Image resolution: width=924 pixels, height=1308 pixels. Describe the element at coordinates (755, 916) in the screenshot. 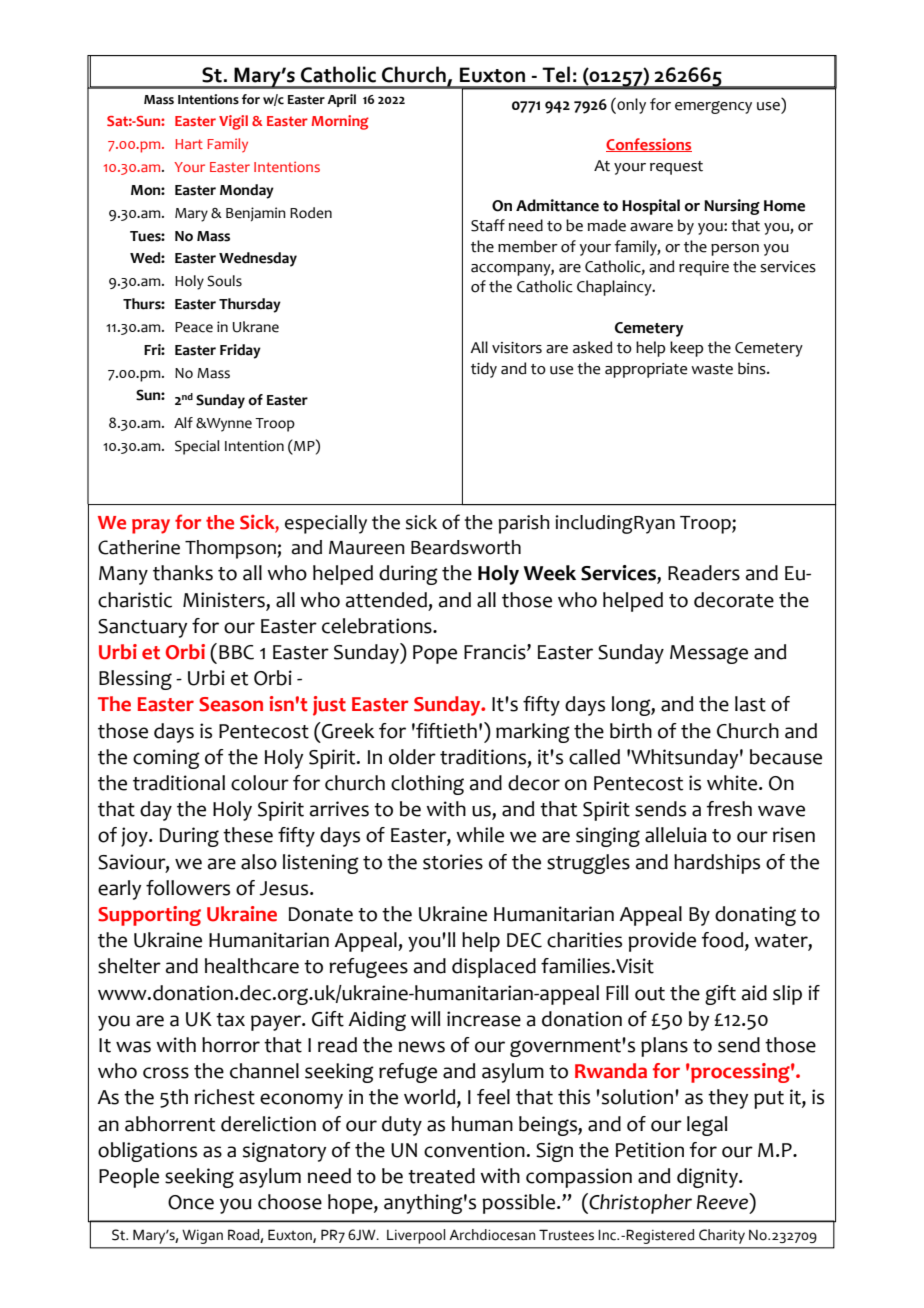

I see `donating` at that location.
